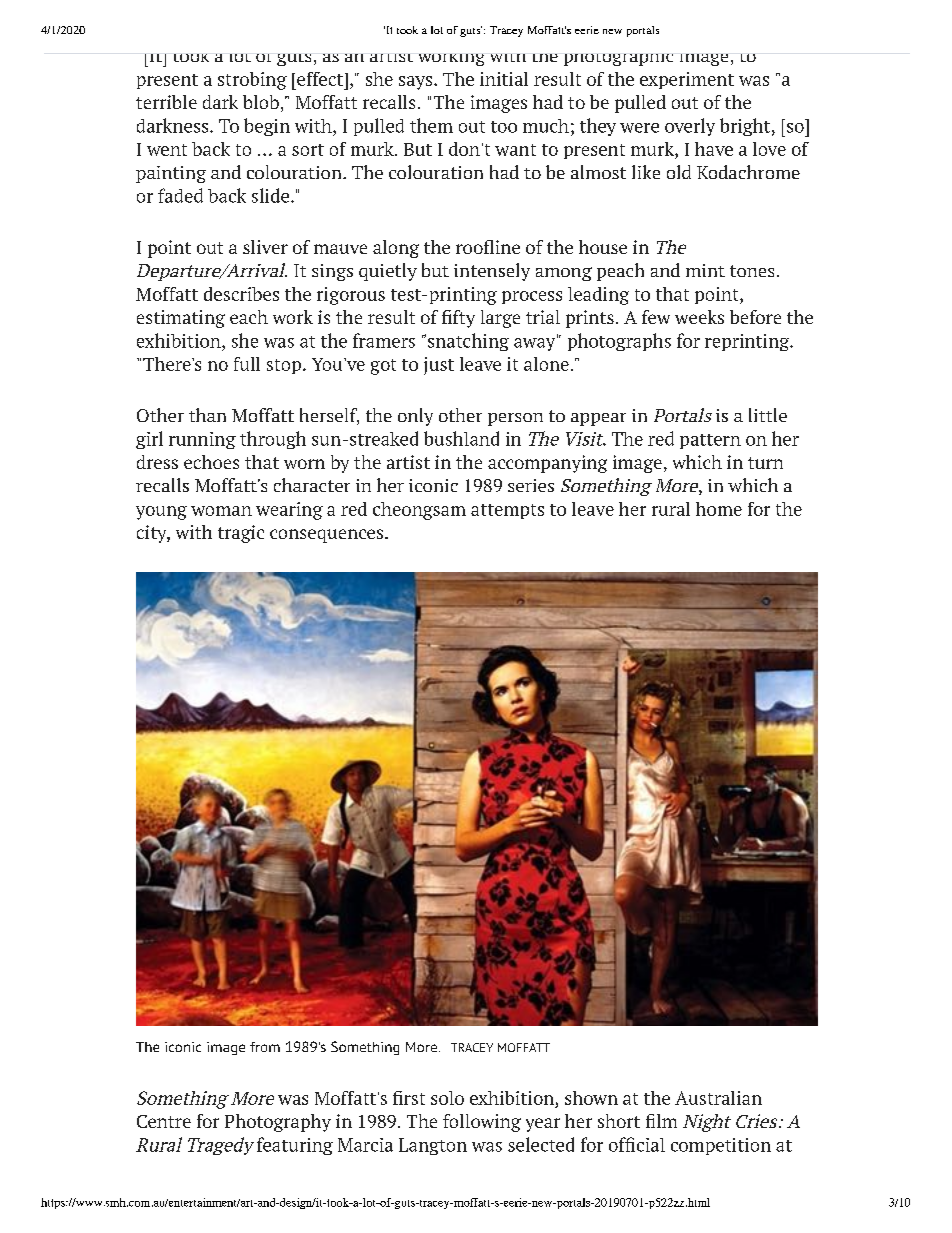 The image size is (952, 1233). What do you see at coordinates (241, 534) in the screenshot?
I see `tragic` at bounding box center [241, 534].
